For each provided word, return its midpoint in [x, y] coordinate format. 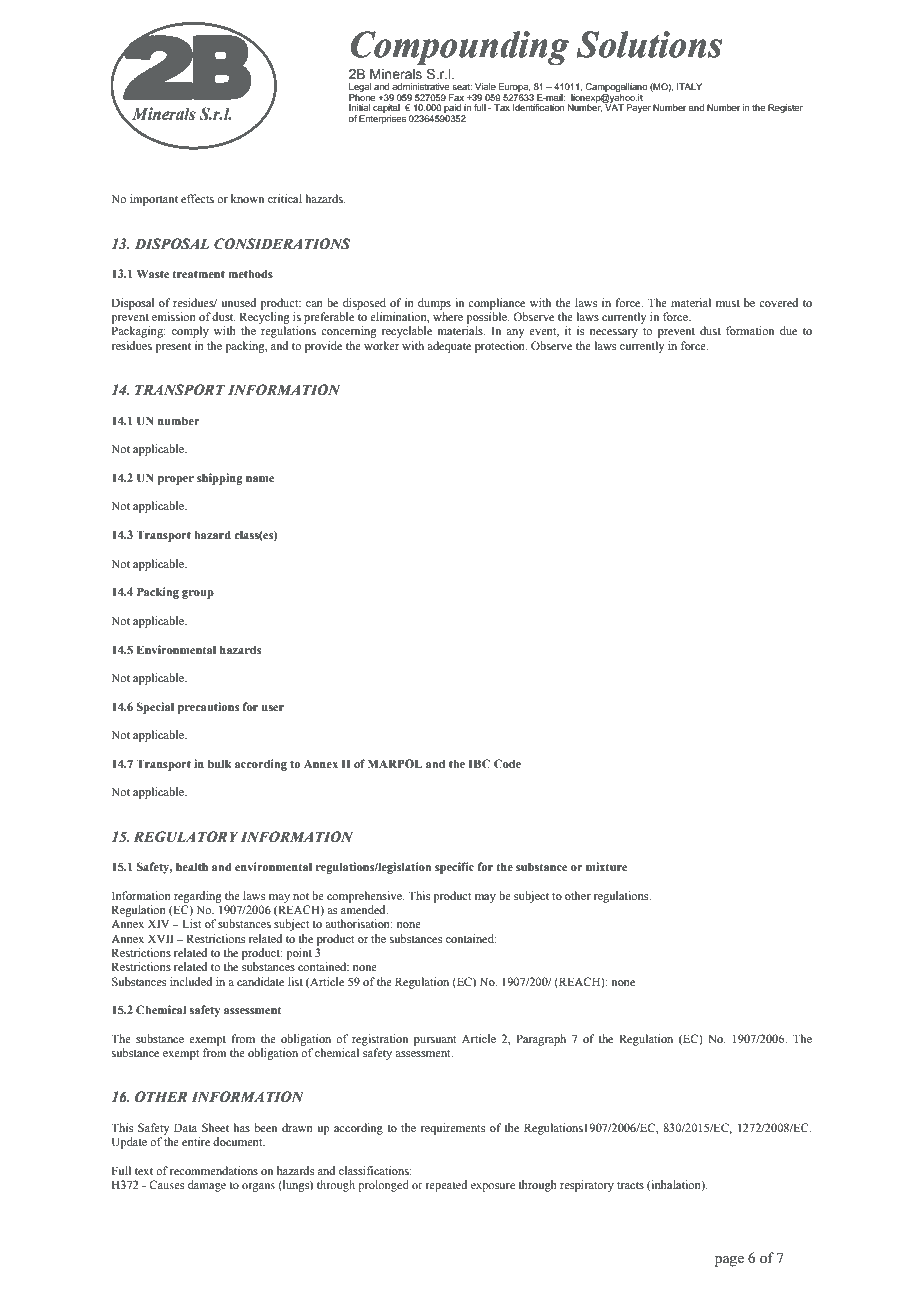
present [173, 348]
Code [507, 763]
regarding [198, 897]
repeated [446, 1186]
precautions [208, 708]
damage [207, 1186]
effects [197, 198]
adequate [449, 347]
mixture [607, 866]
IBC [479, 763]
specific [454, 868]
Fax [456, 97]
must [728, 303]
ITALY [689, 86]
